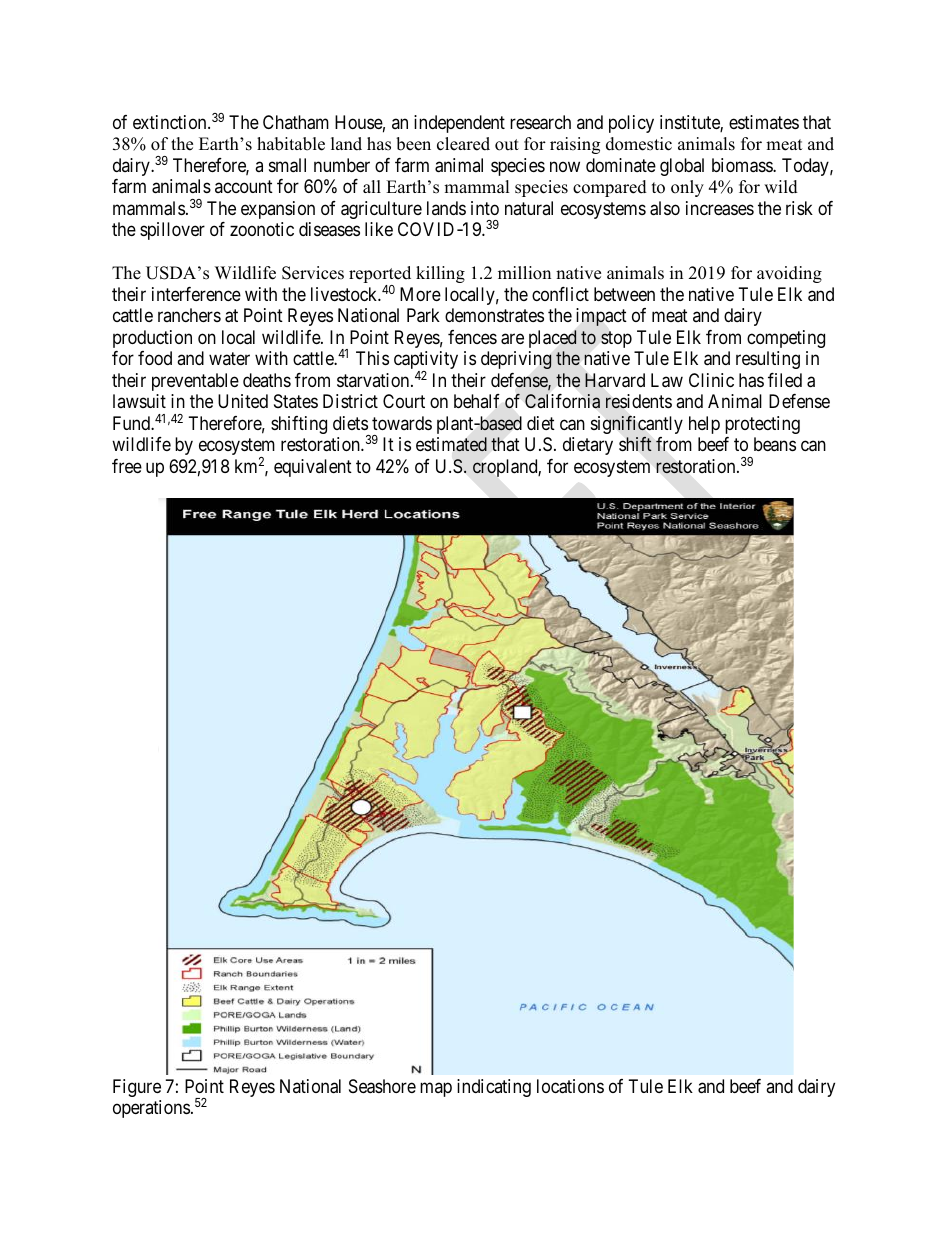 The width and height of the document is (952, 1233). What do you see at coordinates (743, 165) in the document?
I see `biomass` at bounding box center [743, 165].
